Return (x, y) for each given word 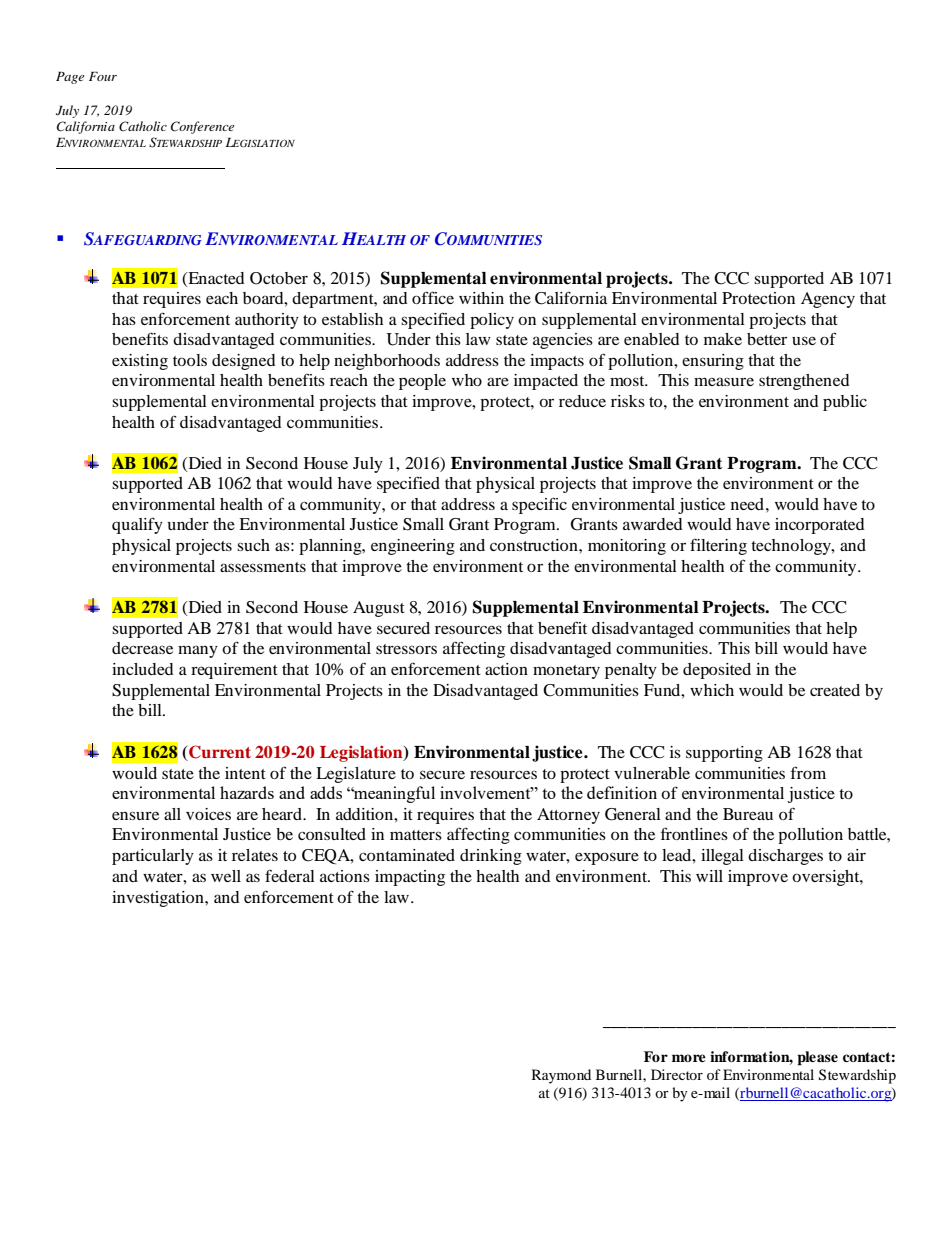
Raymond (561, 1076)
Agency (828, 300)
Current (219, 753)
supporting (724, 754)
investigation (159, 899)
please (817, 1058)
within (481, 298)
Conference (202, 127)
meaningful (393, 794)
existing (140, 362)
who (467, 380)
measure (724, 381)
